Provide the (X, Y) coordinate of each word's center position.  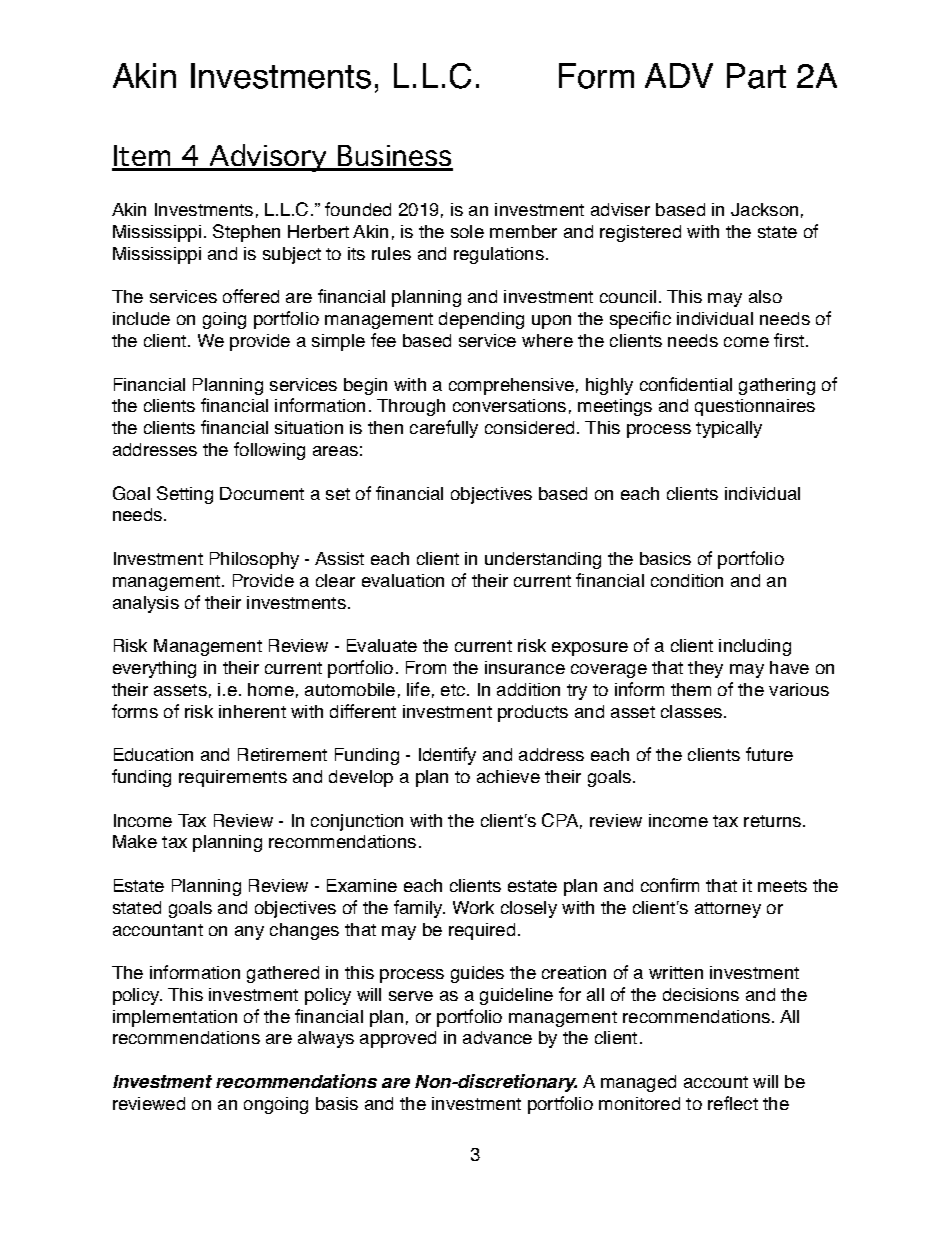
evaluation (403, 580)
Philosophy (254, 560)
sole (467, 231)
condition (687, 580)
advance (497, 1037)
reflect (733, 1103)
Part (756, 76)
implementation (175, 1018)
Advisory (269, 158)
